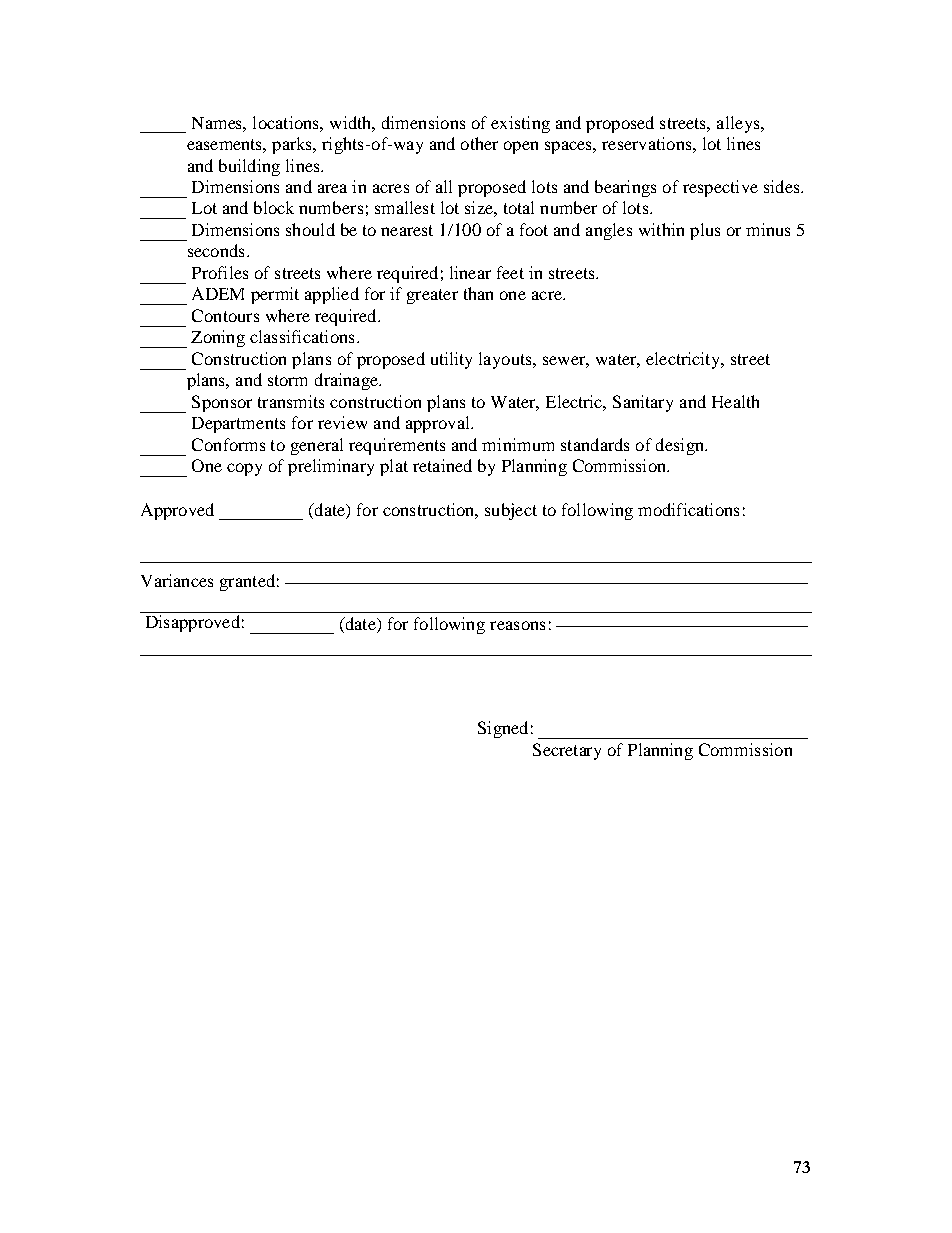 Image resolution: width=952 pixels, height=1233 pixels. Describe the element at coordinates (247, 582) in the screenshot. I see `granted` at that location.
